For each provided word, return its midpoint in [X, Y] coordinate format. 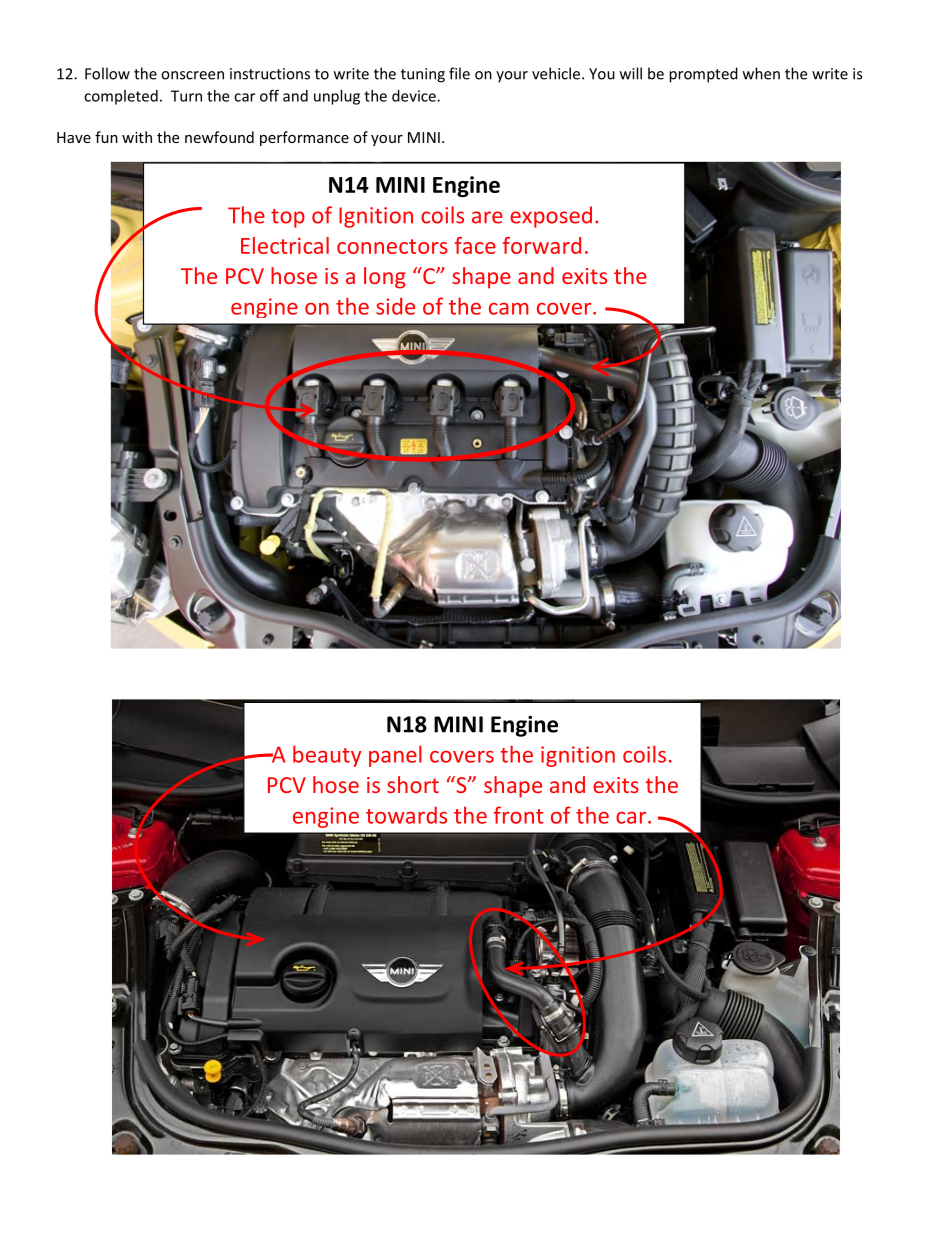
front [518, 815]
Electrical [285, 245]
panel [395, 756]
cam [509, 309]
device [415, 96]
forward [542, 245]
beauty [327, 756]
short [413, 784]
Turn [186, 96]
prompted [703, 75]
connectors [392, 246]
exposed [551, 217]
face [475, 245]
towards [406, 815]
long [385, 278]
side [395, 306]
